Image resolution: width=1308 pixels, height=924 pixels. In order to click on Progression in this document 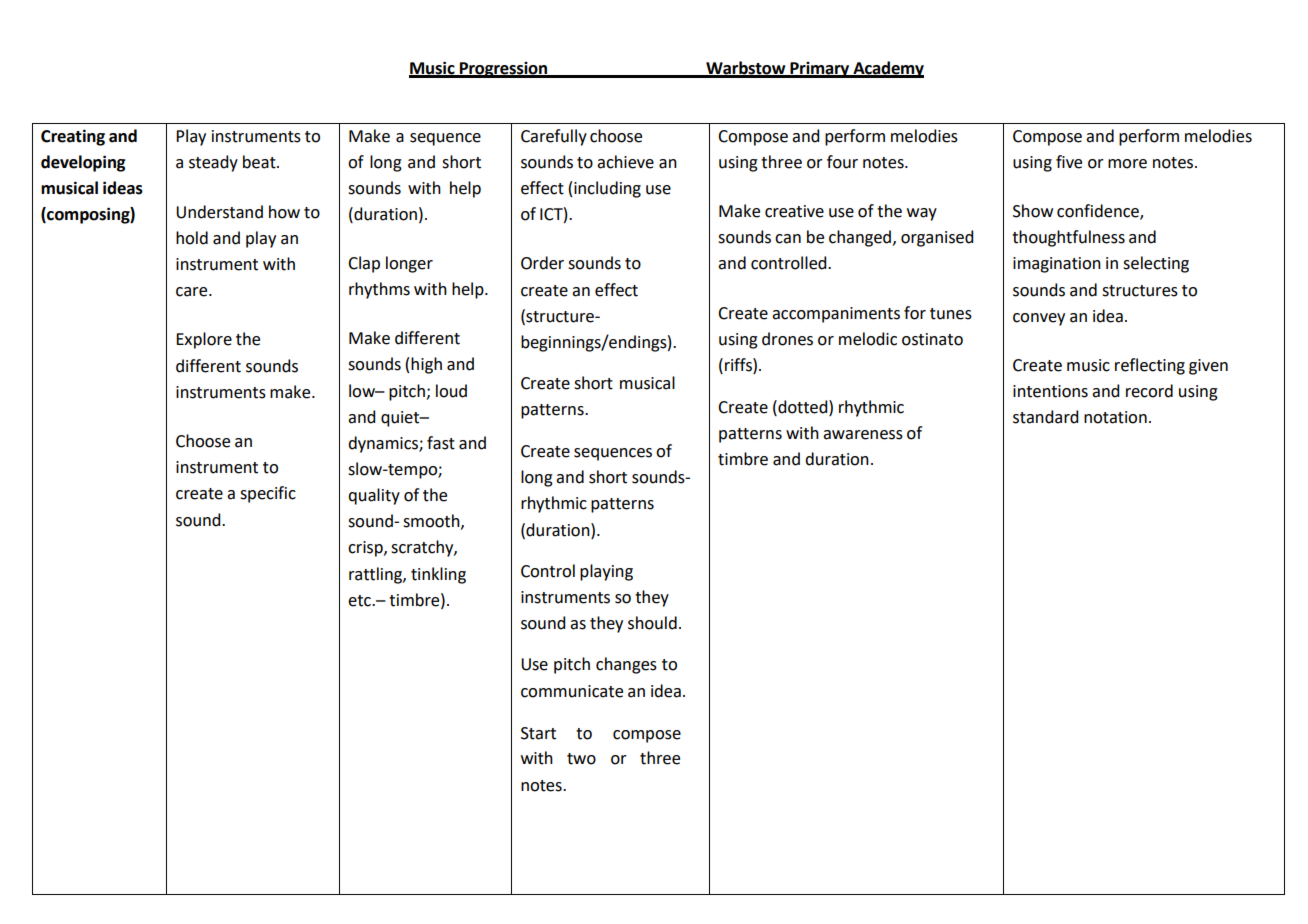, I will do `click(503, 70)`.
